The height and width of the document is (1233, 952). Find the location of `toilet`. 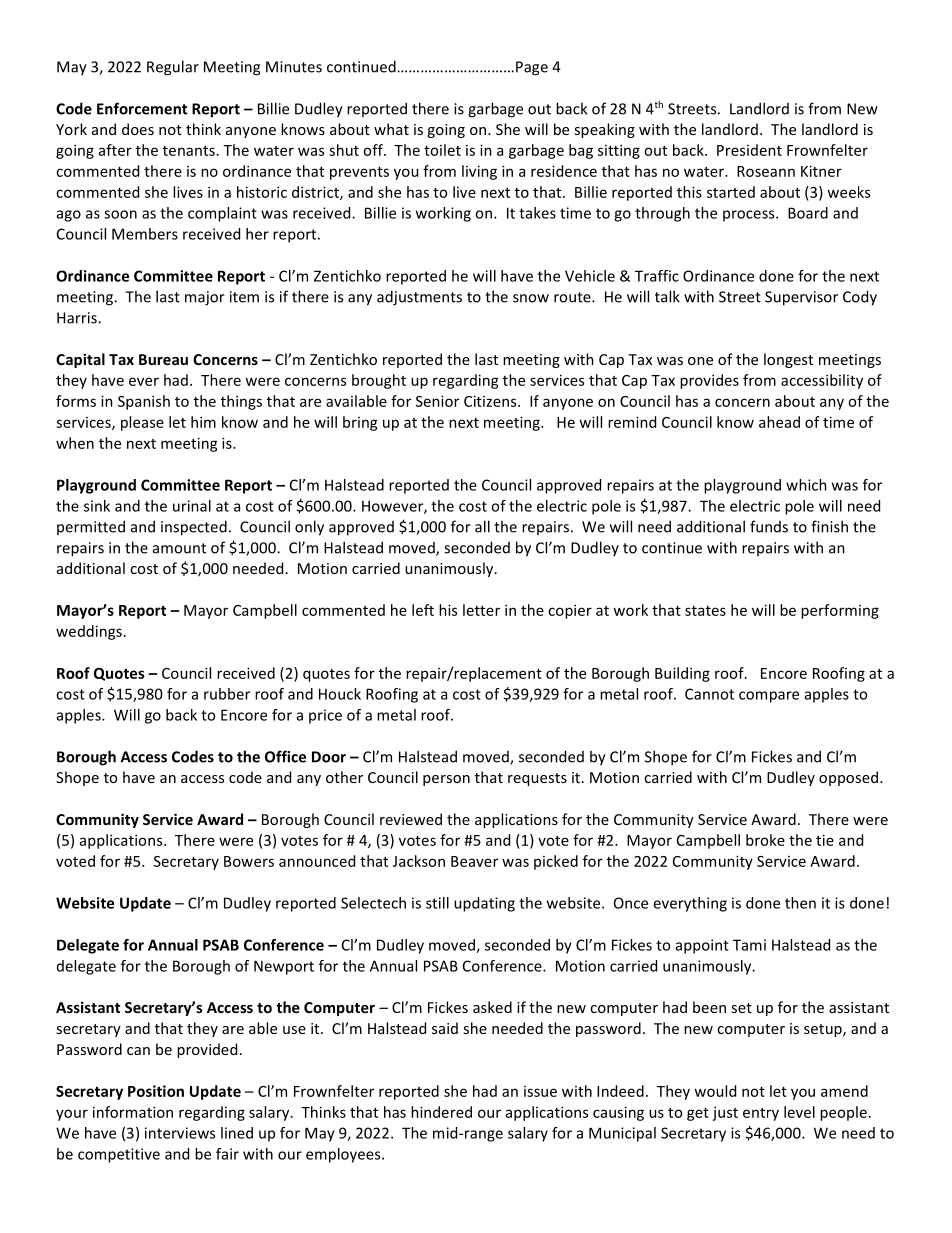

toilet is located at coordinates (442, 150).
